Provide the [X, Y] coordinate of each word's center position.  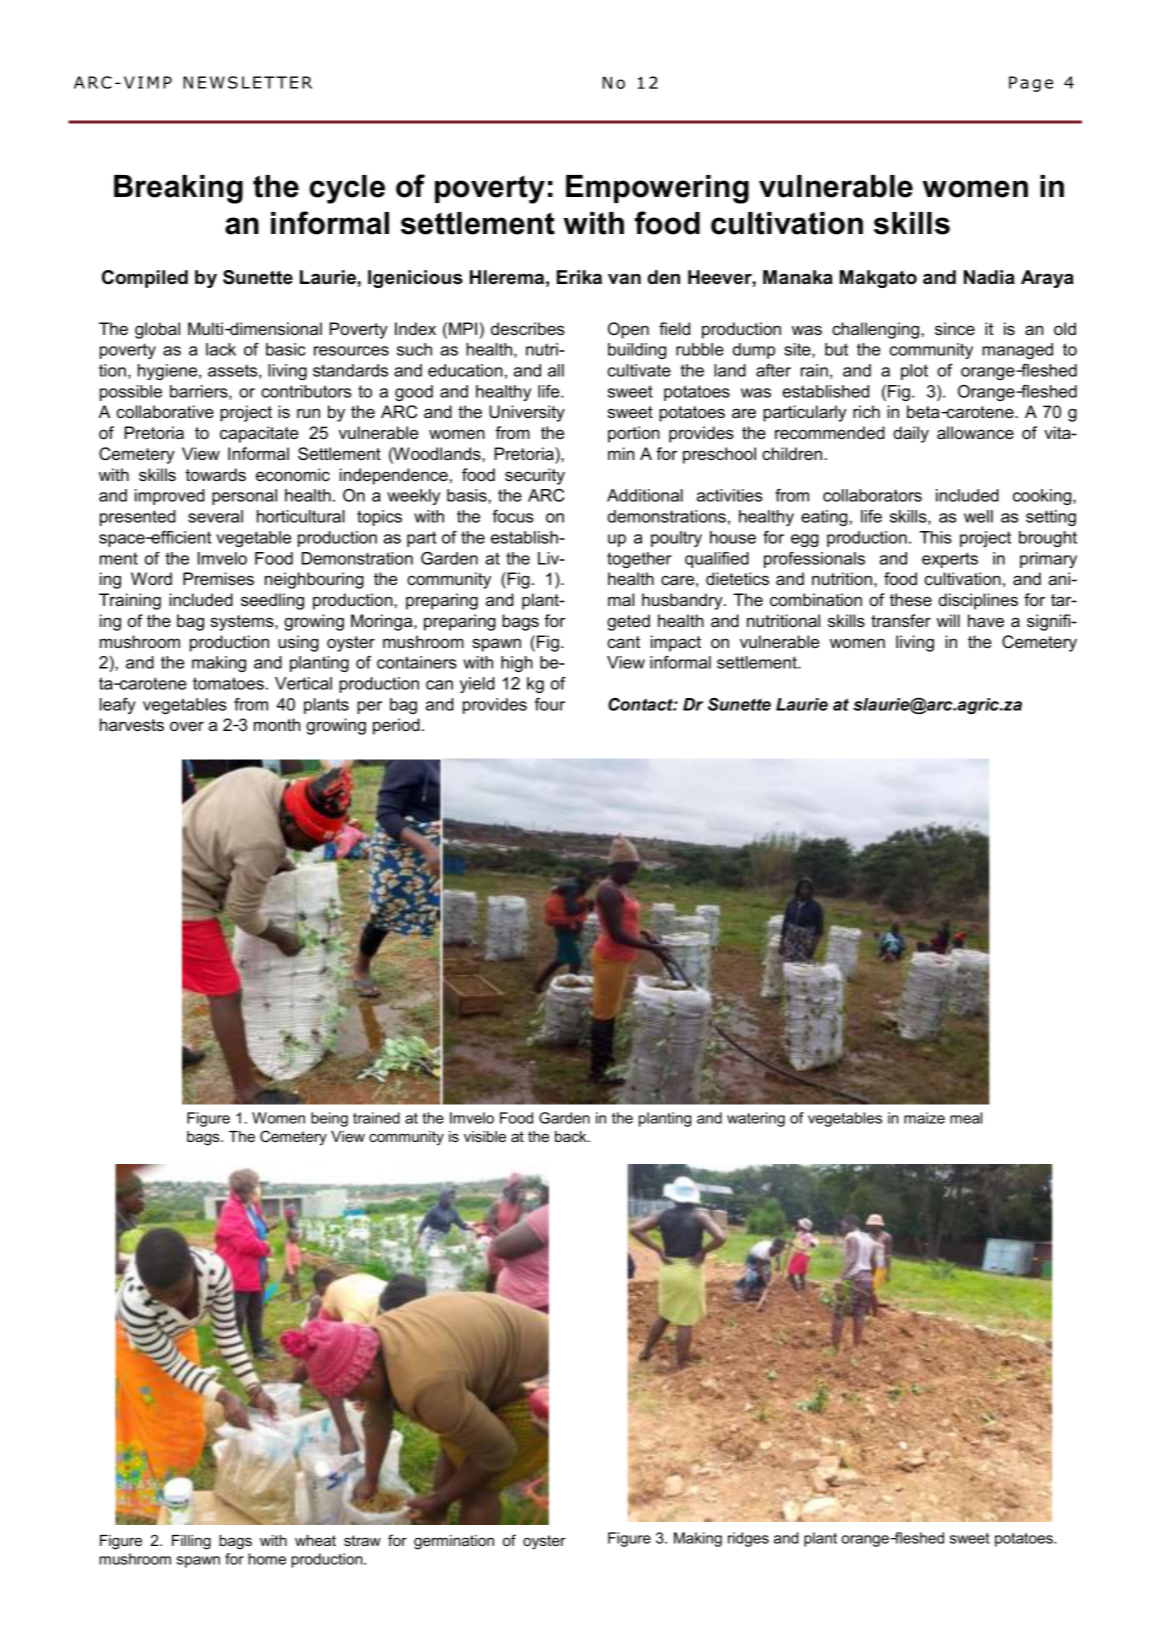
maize [924, 1118]
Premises [218, 578]
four [550, 704]
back [572, 1136]
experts [950, 560]
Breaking [178, 189]
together [639, 560]
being [329, 1119]
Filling [191, 1542]
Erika [579, 277]
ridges [748, 1539]
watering [756, 1119]
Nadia [989, 277]
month [277, 724]
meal [966, 1118]
